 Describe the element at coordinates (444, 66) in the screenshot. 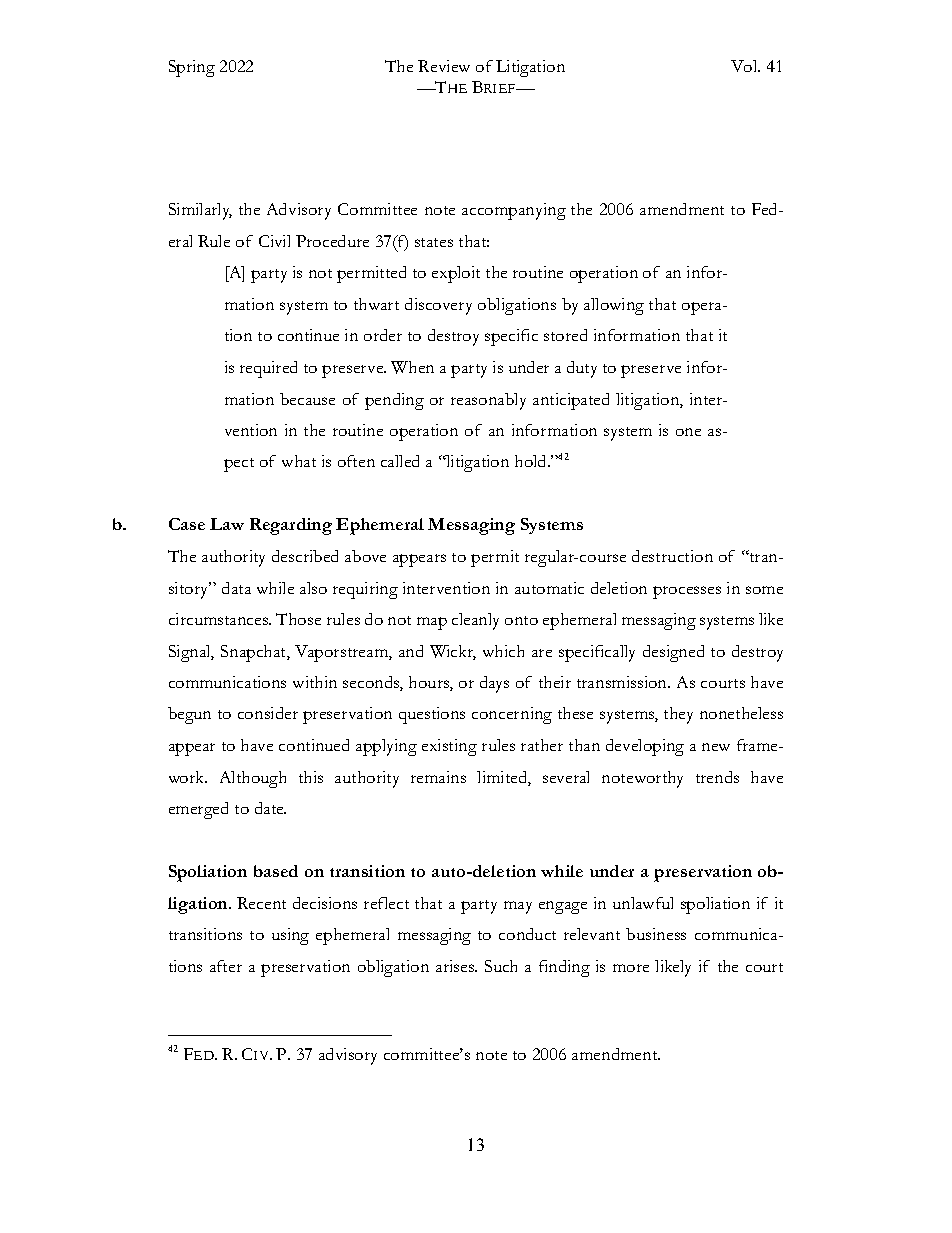

I see `Review` at that location.
